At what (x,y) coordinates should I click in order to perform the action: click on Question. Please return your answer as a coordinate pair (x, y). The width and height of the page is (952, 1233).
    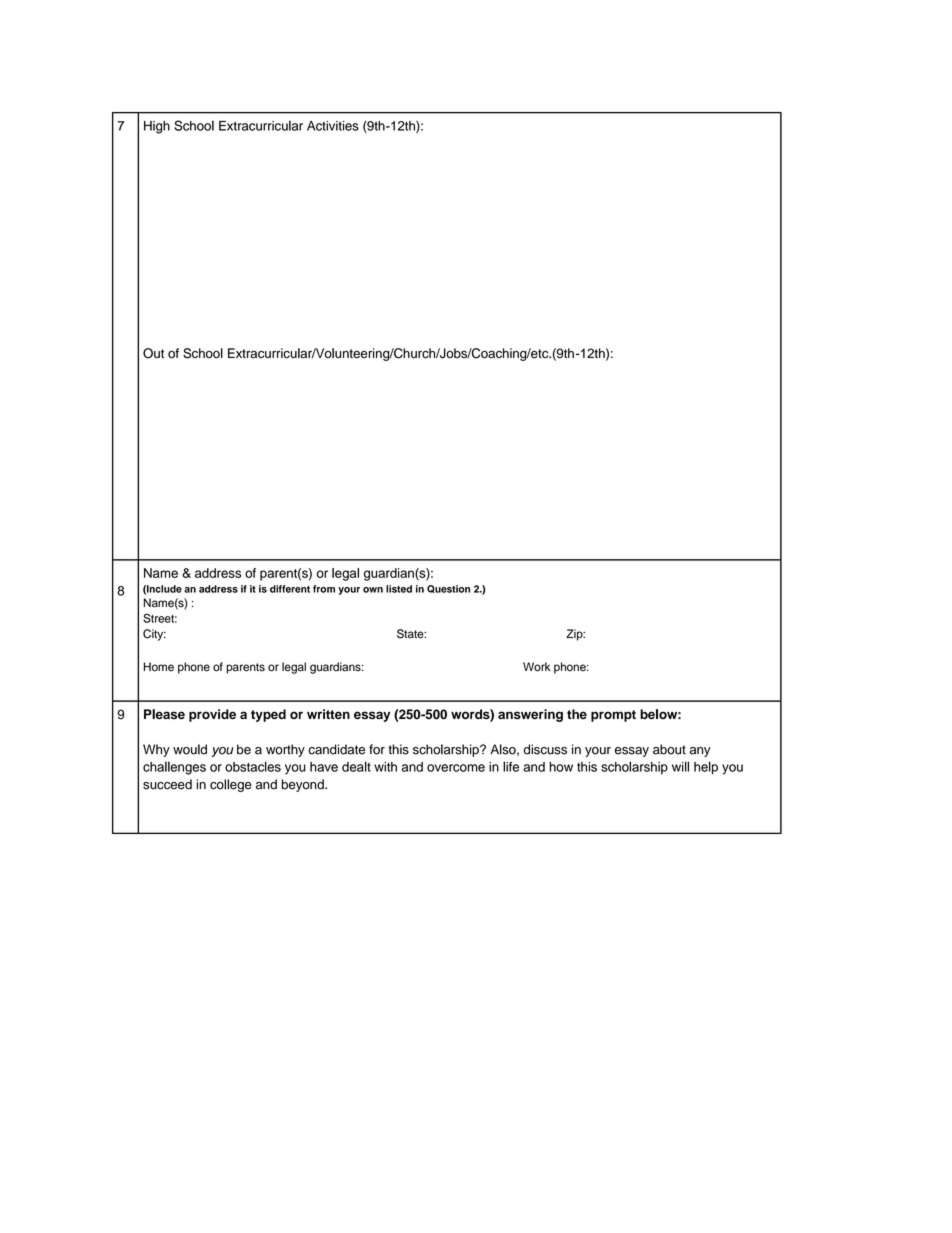
    Looking at the image, I should click on (448, 589).
